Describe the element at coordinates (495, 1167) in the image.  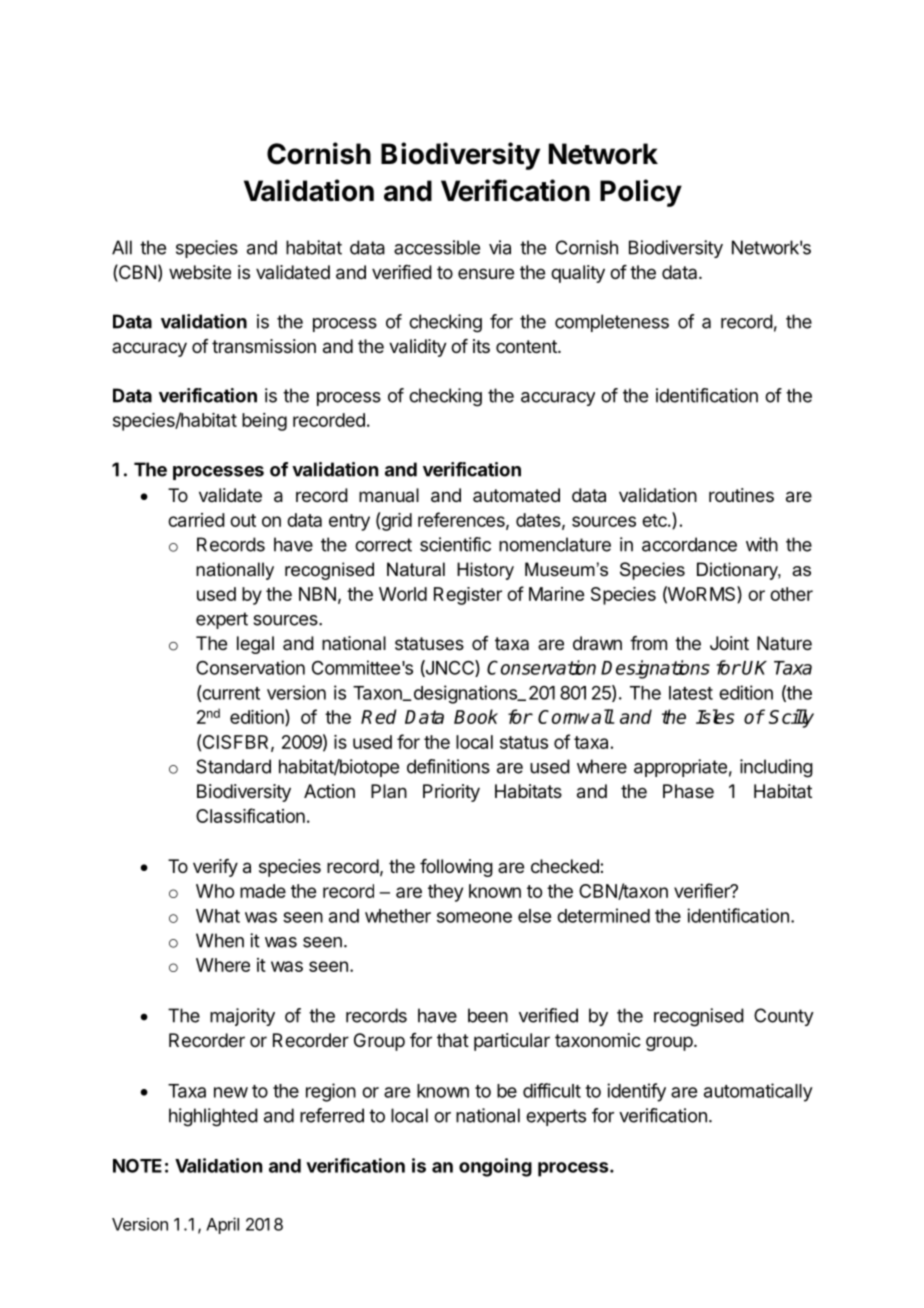
I see `ongoing` at that location.
